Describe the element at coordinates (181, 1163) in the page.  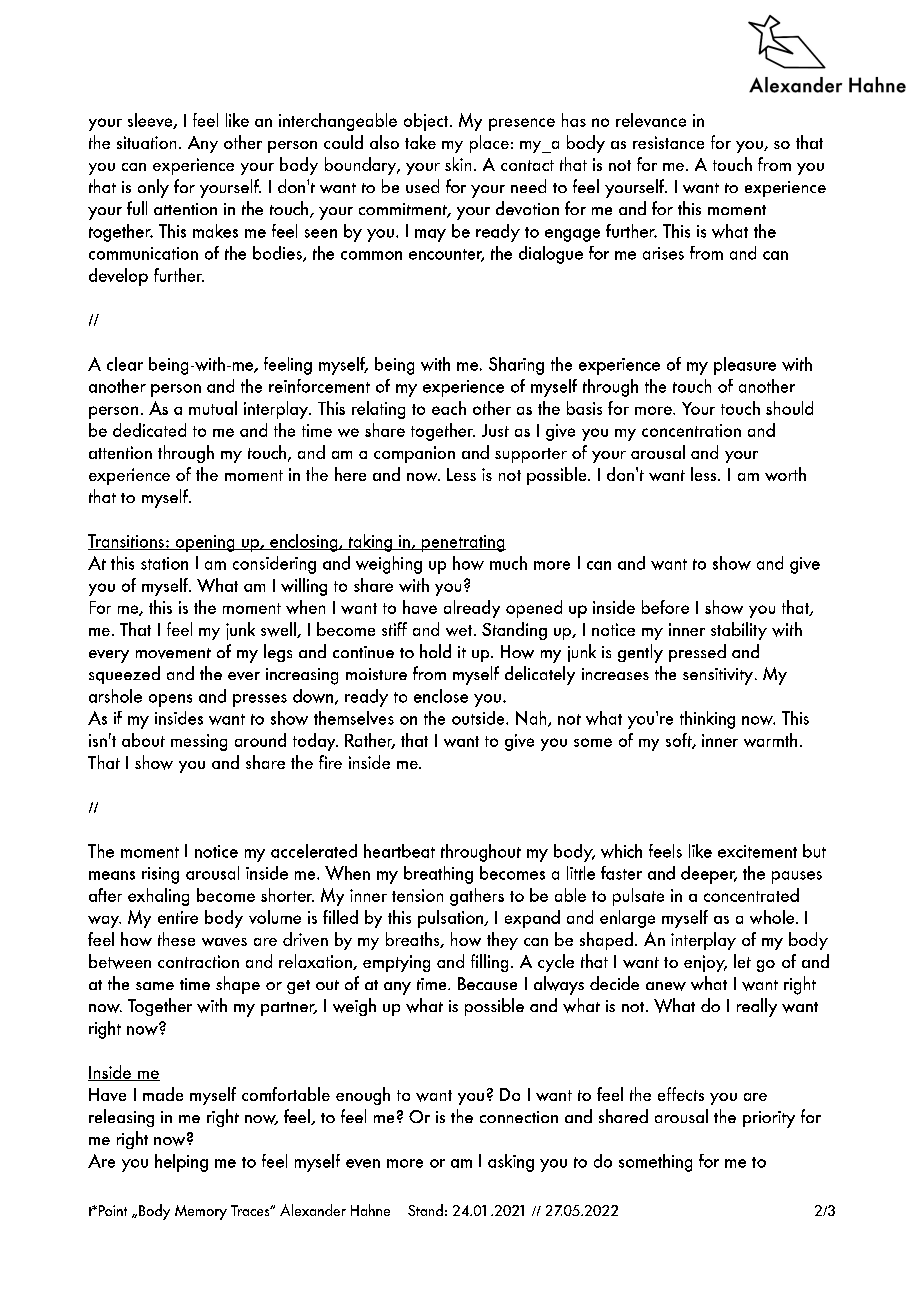
I see `helping` at that location.
